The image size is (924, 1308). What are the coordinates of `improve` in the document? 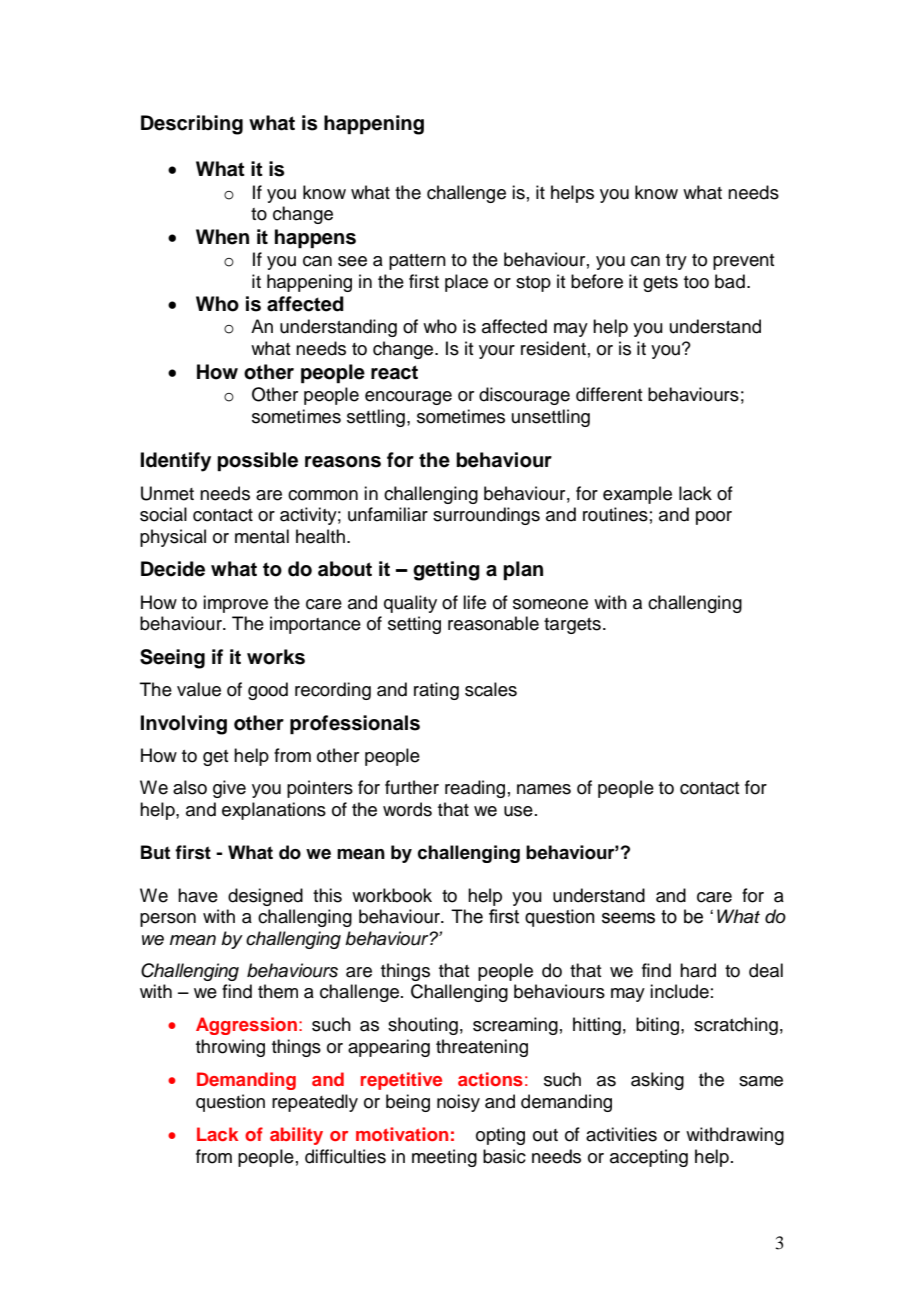 It's located at (235, 604).
